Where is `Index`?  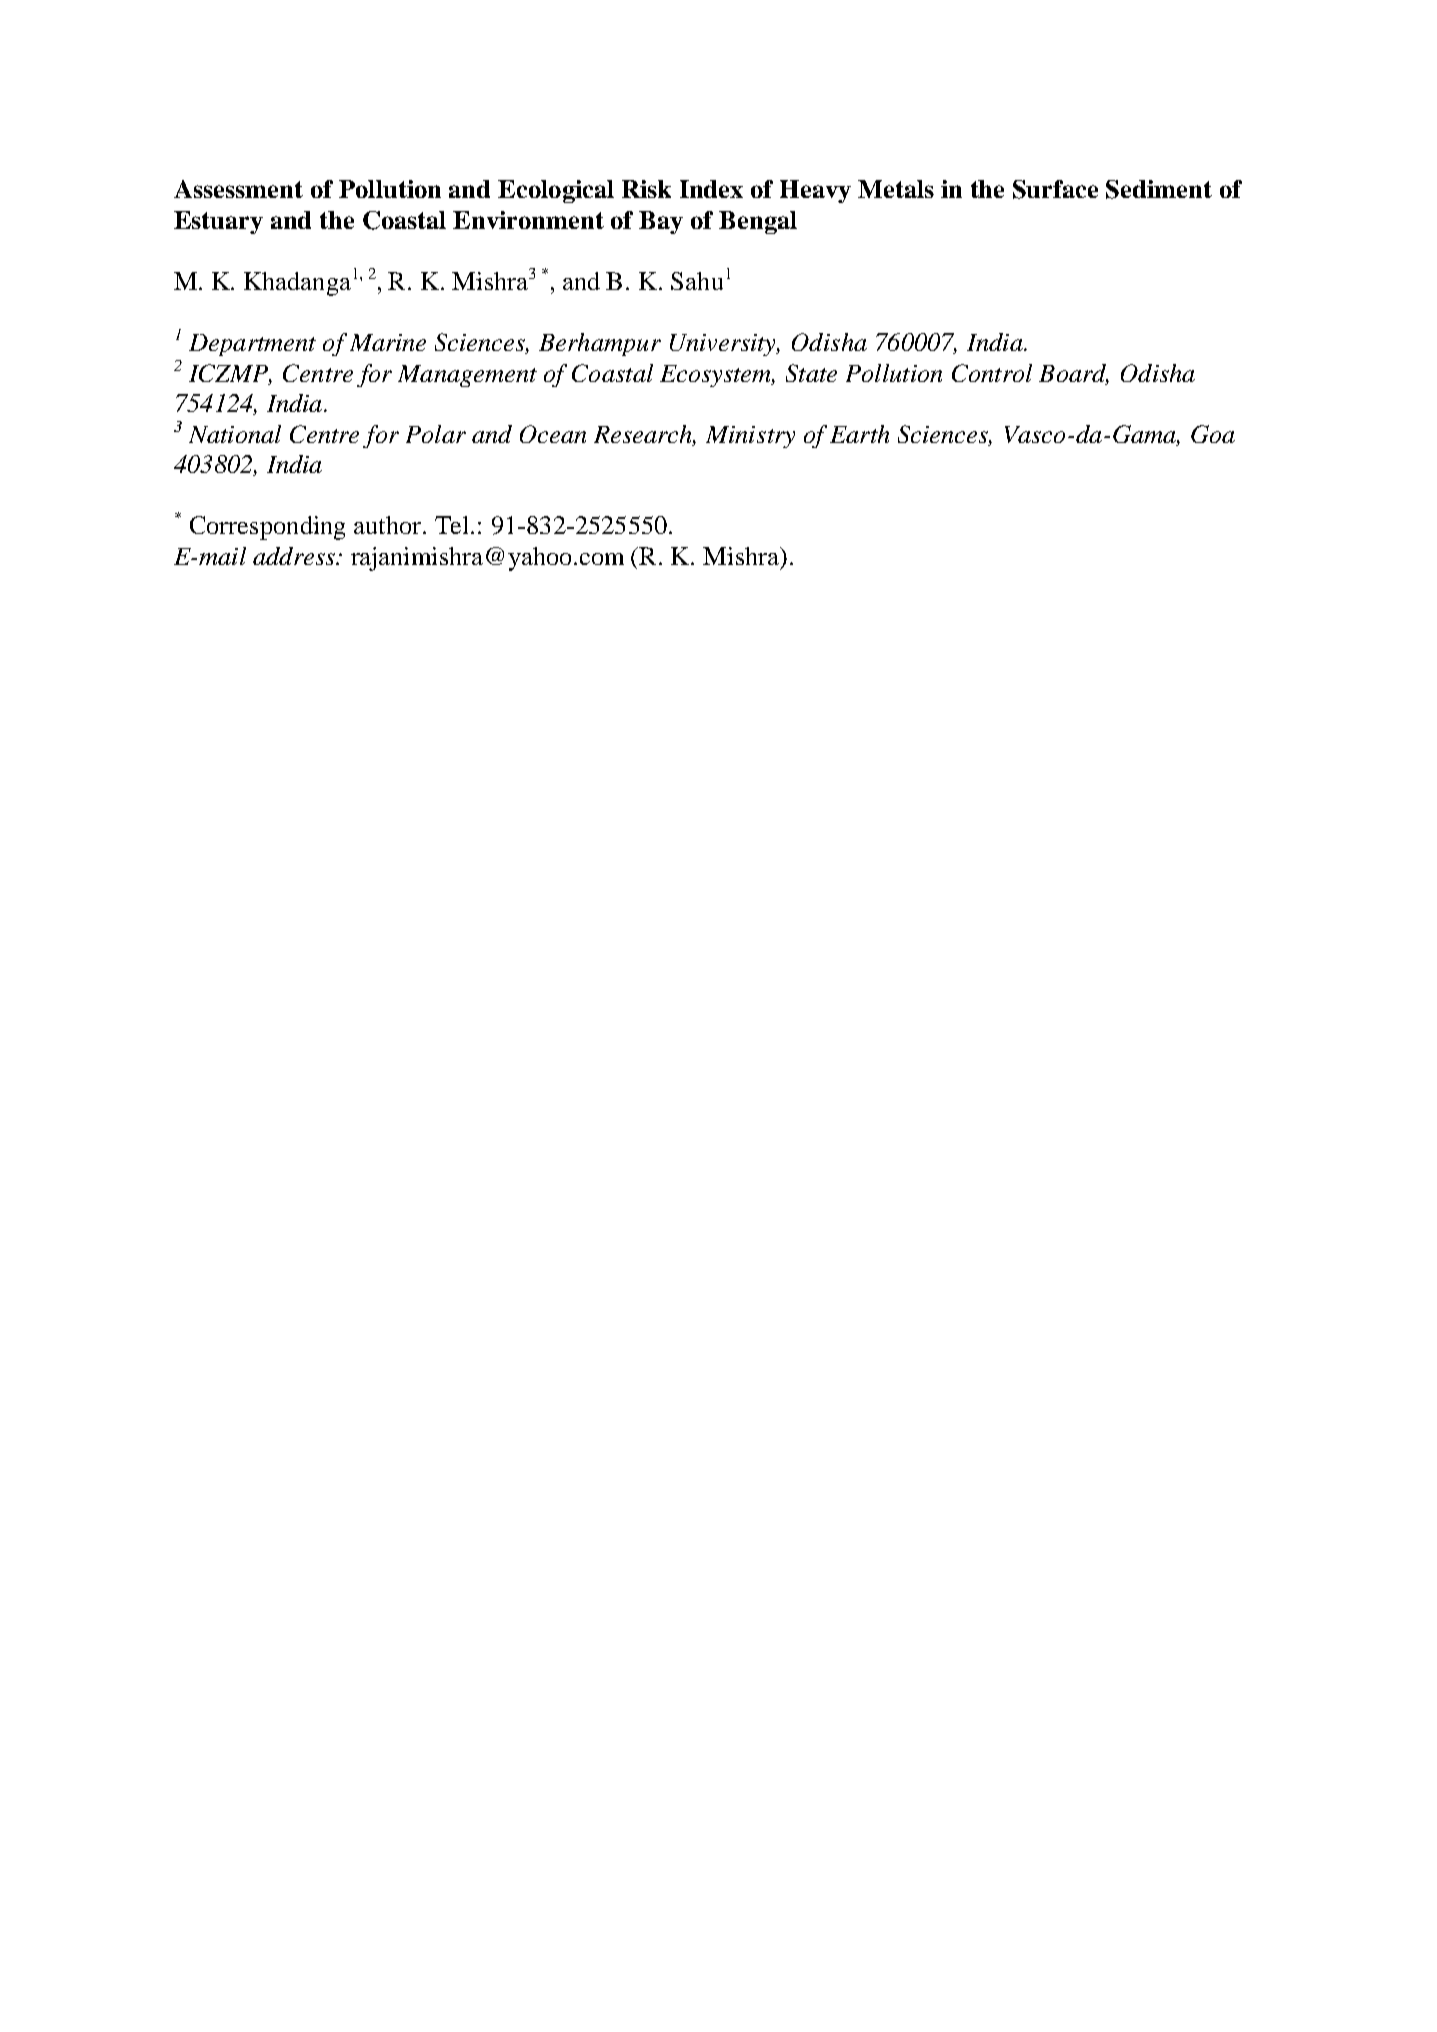
Index is located at coordinates (711, 189).
